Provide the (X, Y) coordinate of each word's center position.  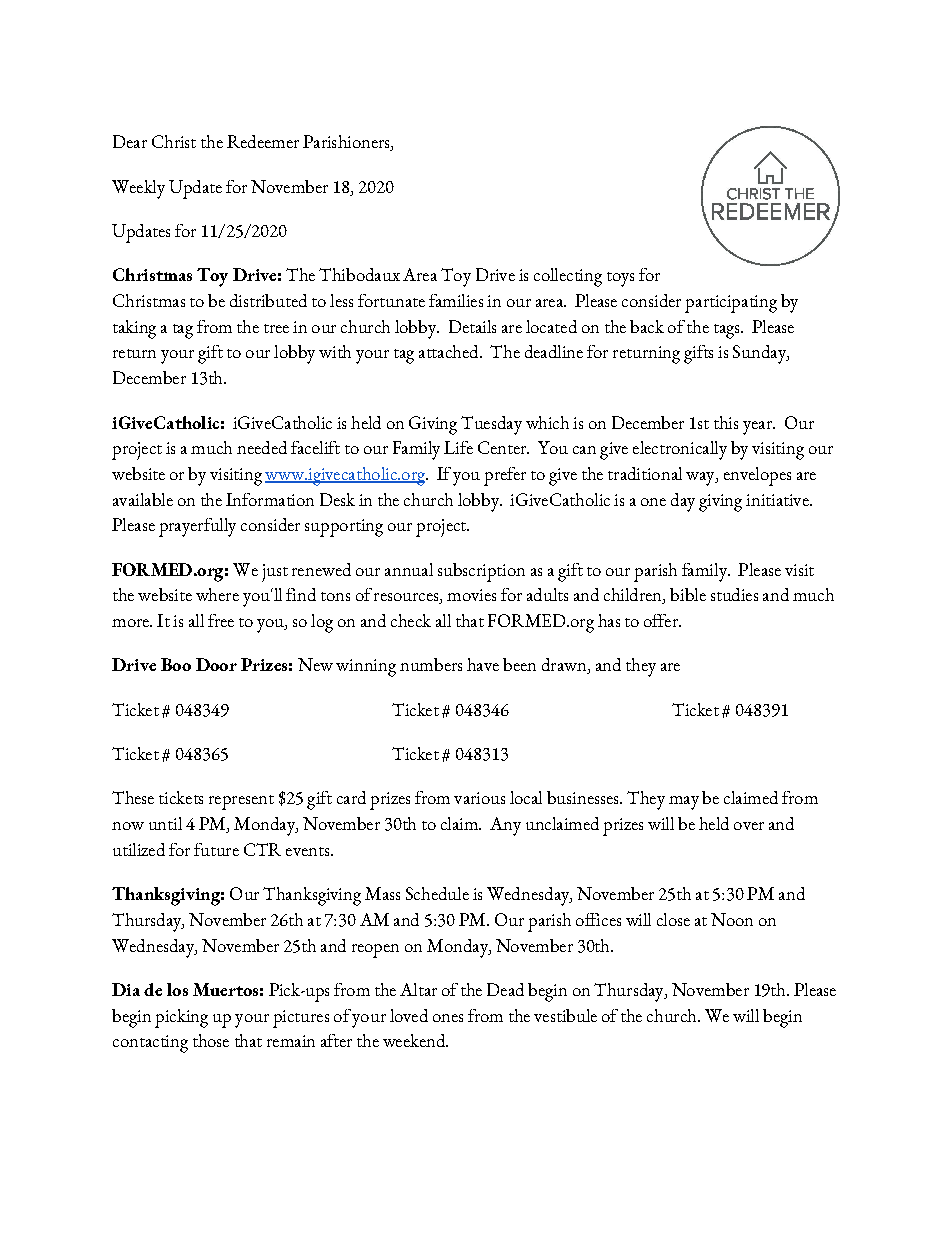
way (701, 479)
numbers (431, 664)
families (456, 300)
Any (505, 826)
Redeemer (263, 141)
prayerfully (197, 527)
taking (134, 329)
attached (450, 351)
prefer (505, 476)
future (216, 849)
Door (216, 664)
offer (662, 620)
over (749, 826)
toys (620, 279)
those (211, 1040)
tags (728, 331)
